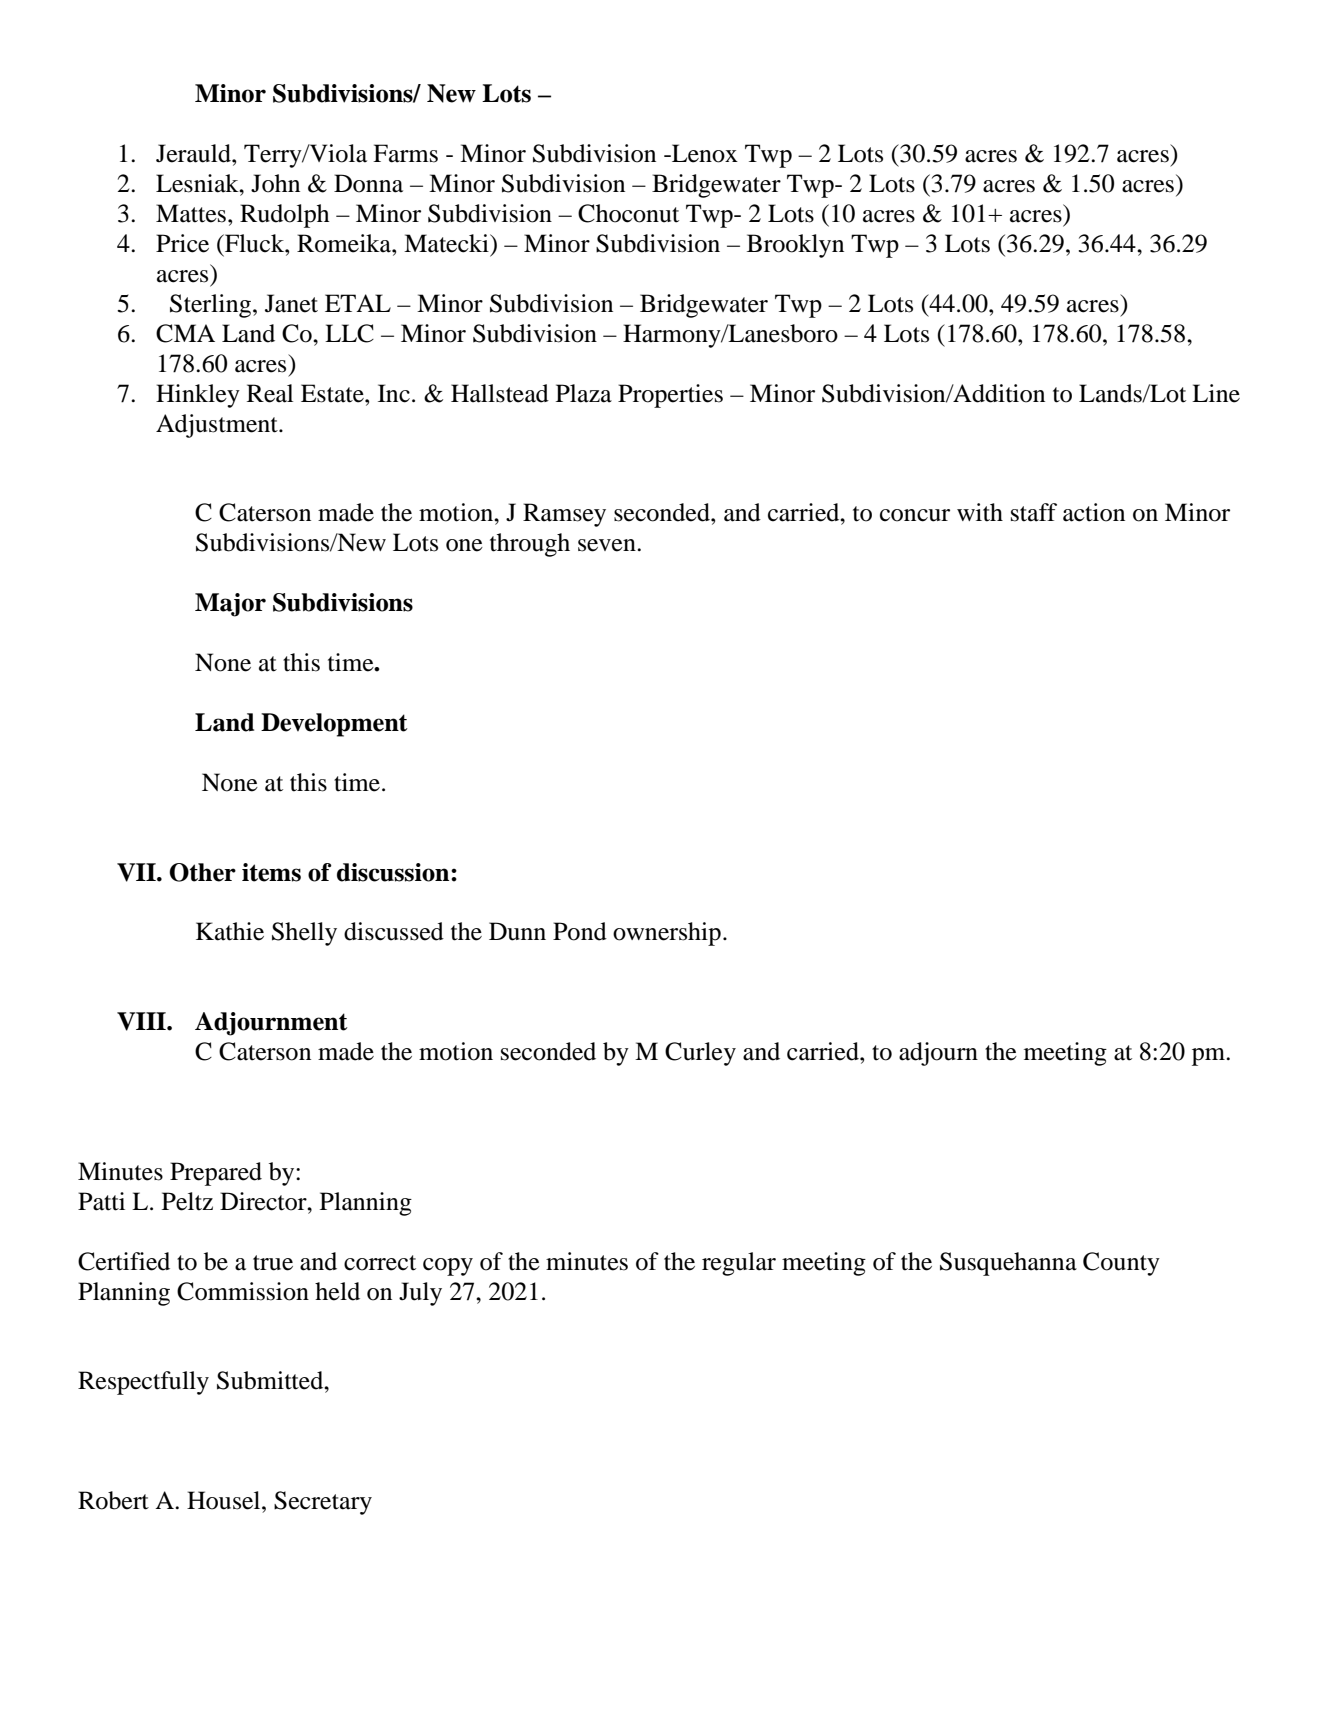 Image resolution: width=1328 pixels, height=1718 pixels. Describe the element at coordinates (700, 1054) in the image. I see `Curley` at that location.
